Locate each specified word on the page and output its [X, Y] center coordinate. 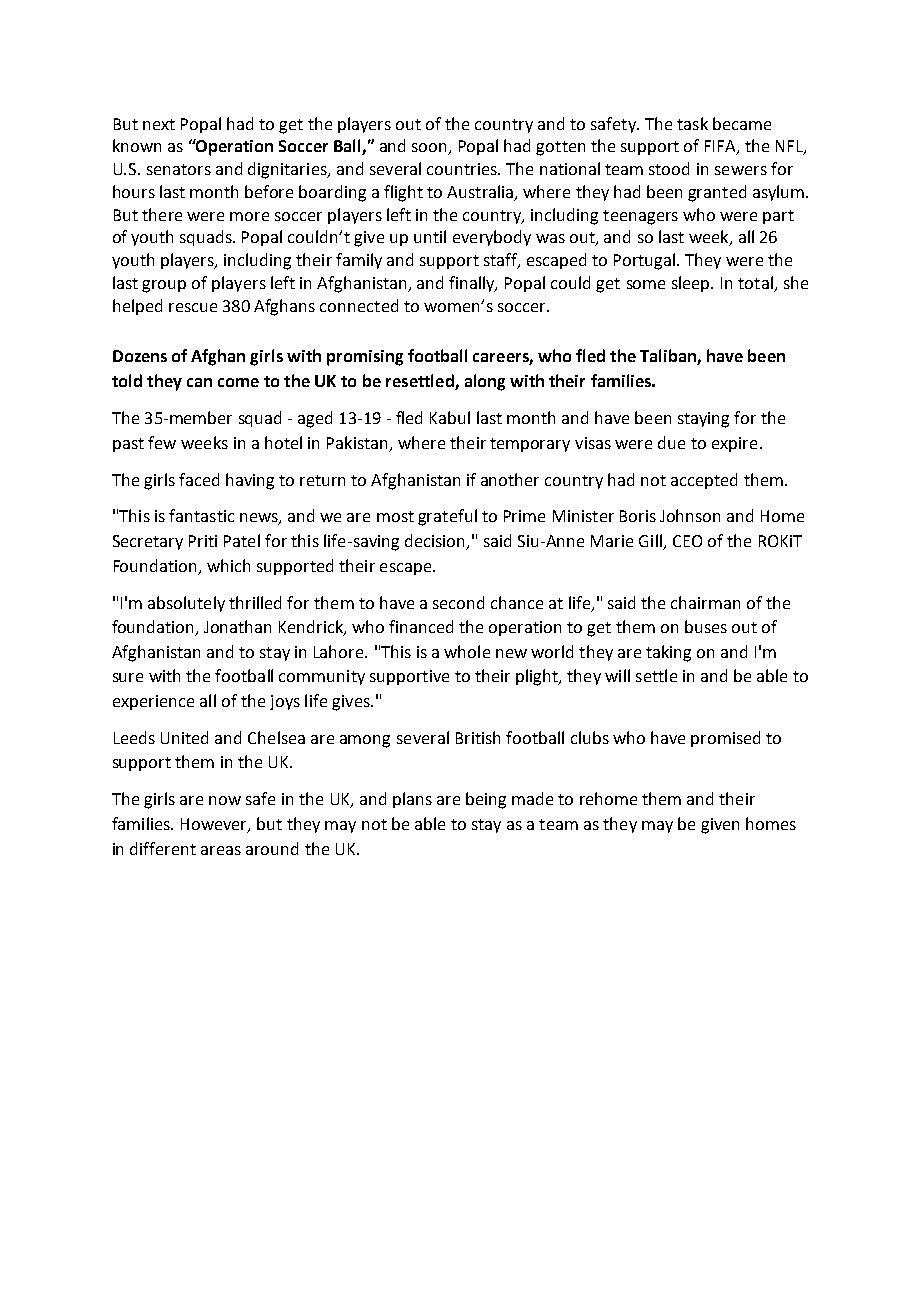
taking [668, 653]
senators [179, 169]
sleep [692, 284]
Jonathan [237, 626]
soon [431, 149]
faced [199, 479]
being [486, 800]
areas [221, 850]
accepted [704, 481]
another [510, 479]
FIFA [721, 147]
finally [473, 284]
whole [467, 651]
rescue [193, 307]
